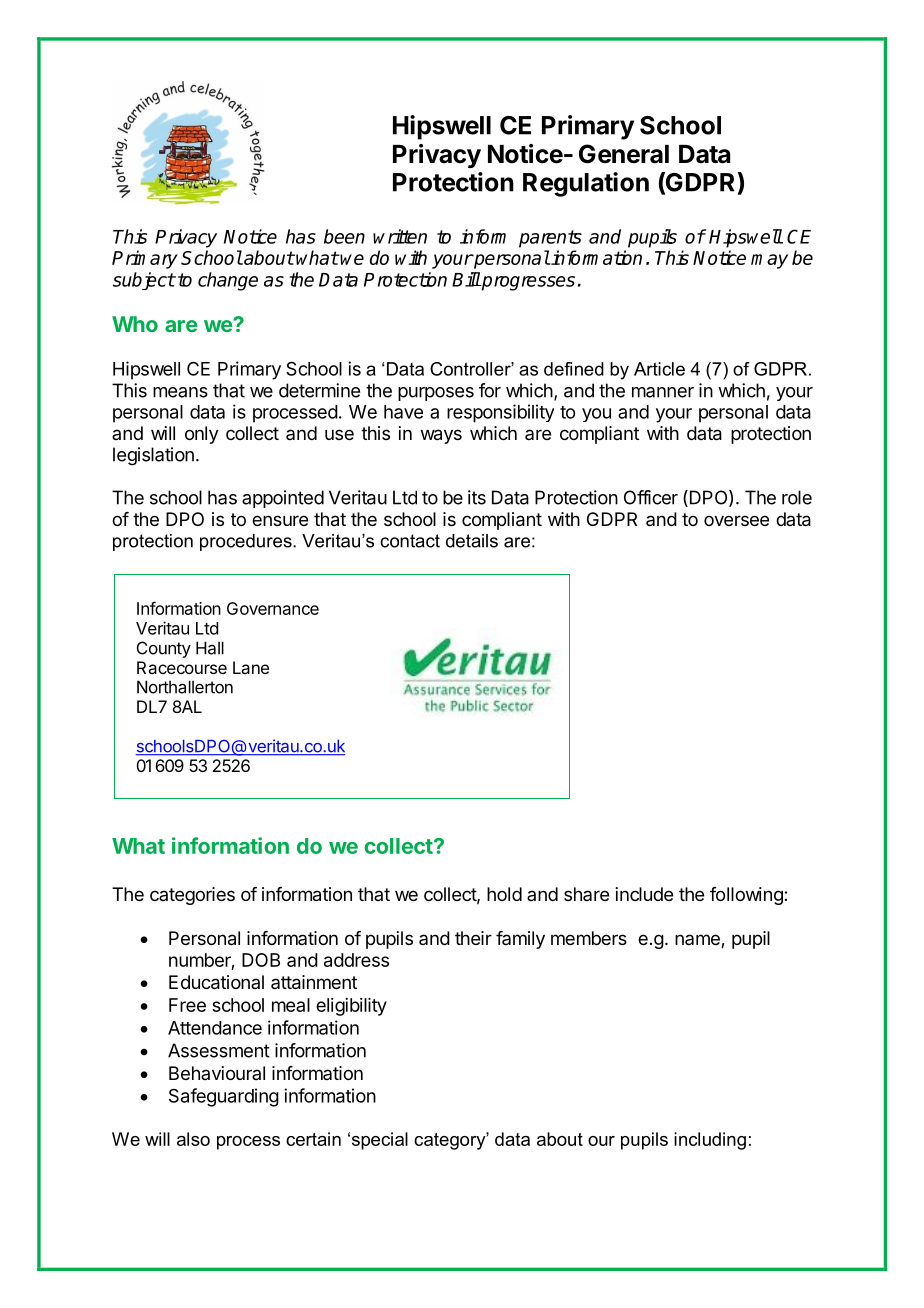  I want to click on procedures, so click(247, 542).
